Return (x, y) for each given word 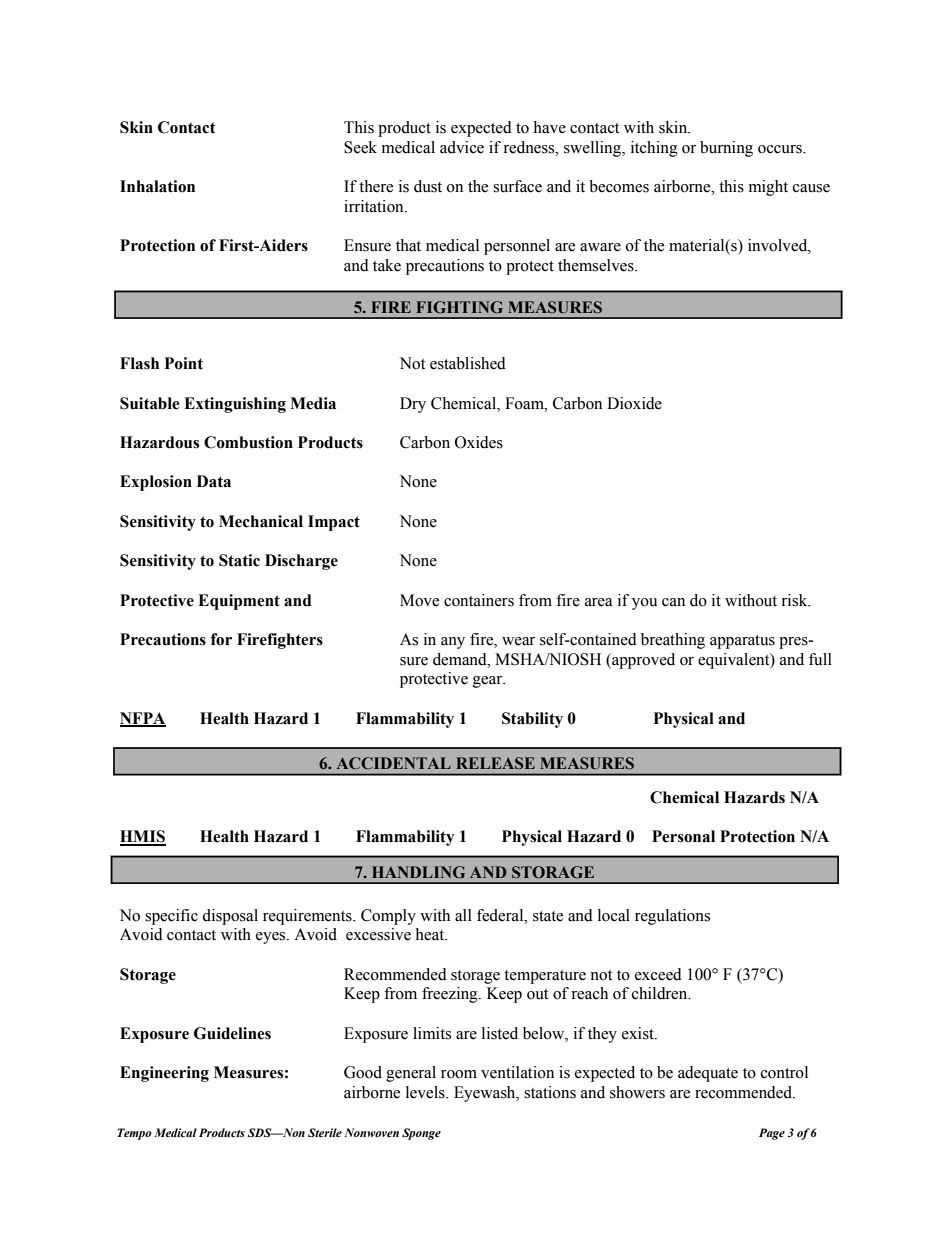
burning (726, 149)
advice (462, 147)
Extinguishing (235, 405)
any (453, 643)
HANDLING (418, 872)
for (221, 639)
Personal (683, 836)
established (468, 363)
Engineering (164, 1074)
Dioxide (634, 403)
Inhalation (157, 186)
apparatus (742, 642)
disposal (230, 917)
